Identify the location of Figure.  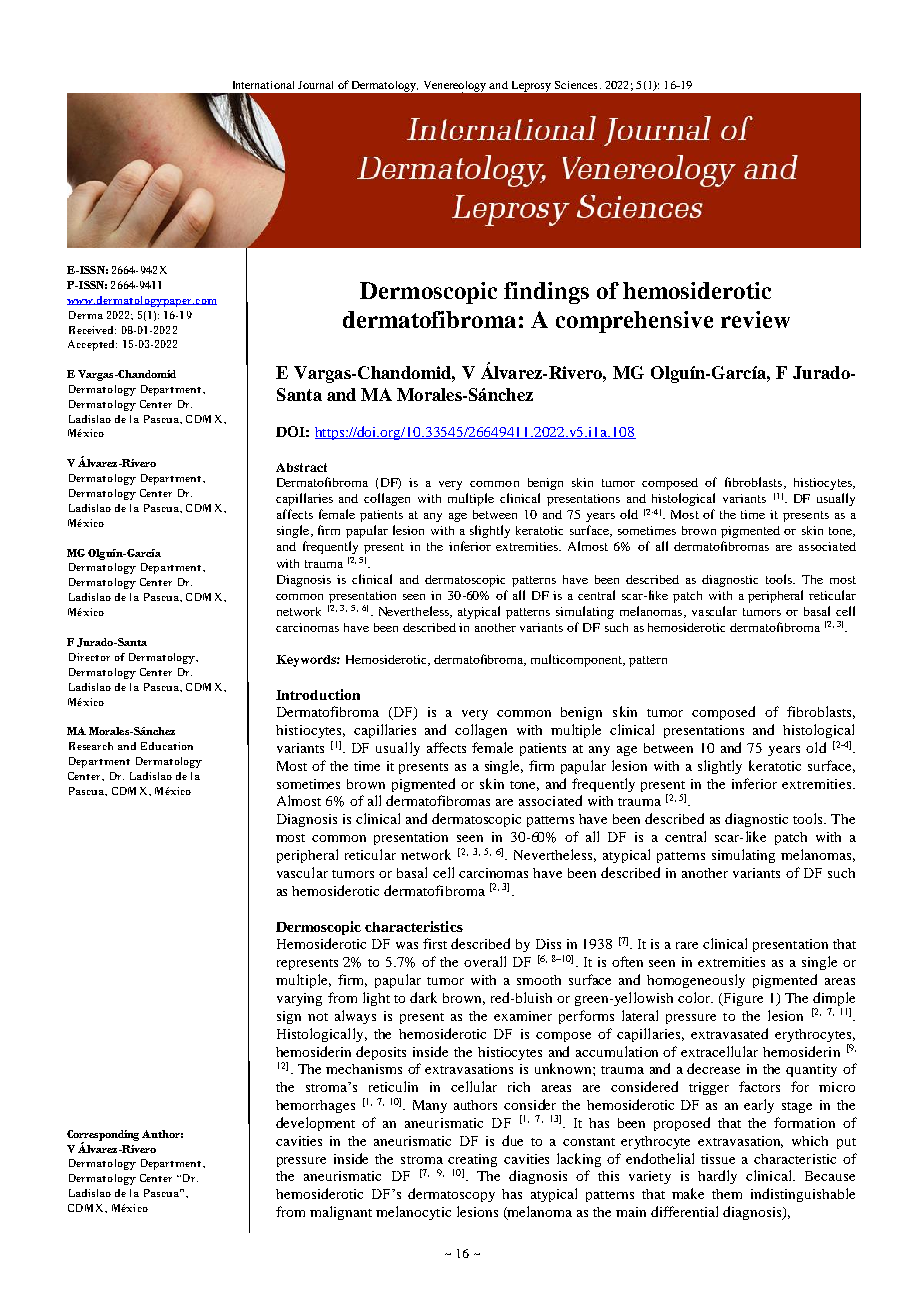
(742, 999).
